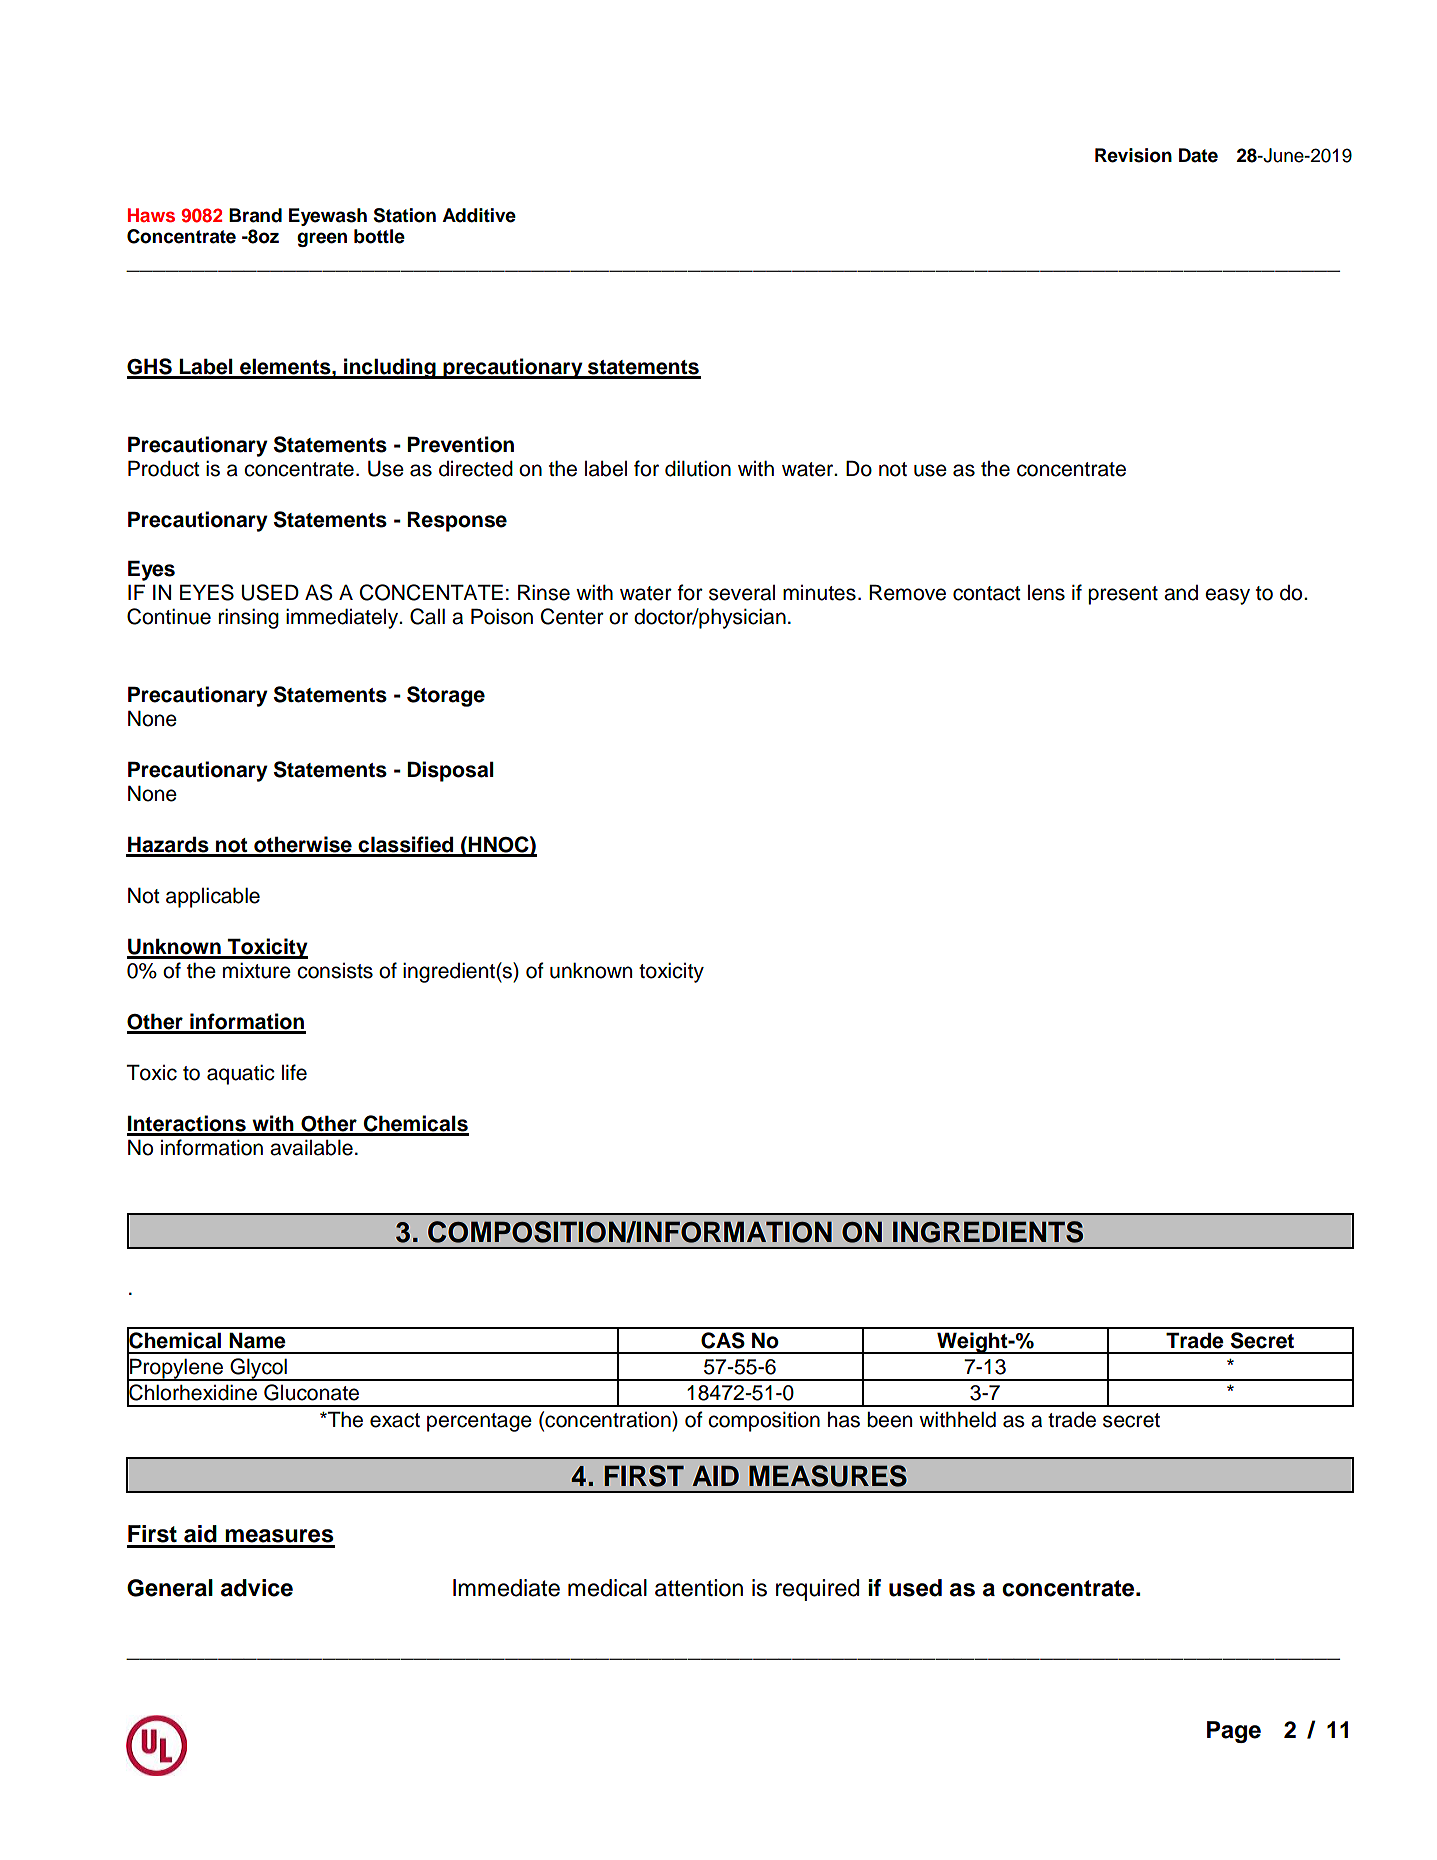 The width and height of the screenshot is (1437, 1860). Describe the element at coordinates (451, 771) in the screenshot. I see `Disposal` at that location.
